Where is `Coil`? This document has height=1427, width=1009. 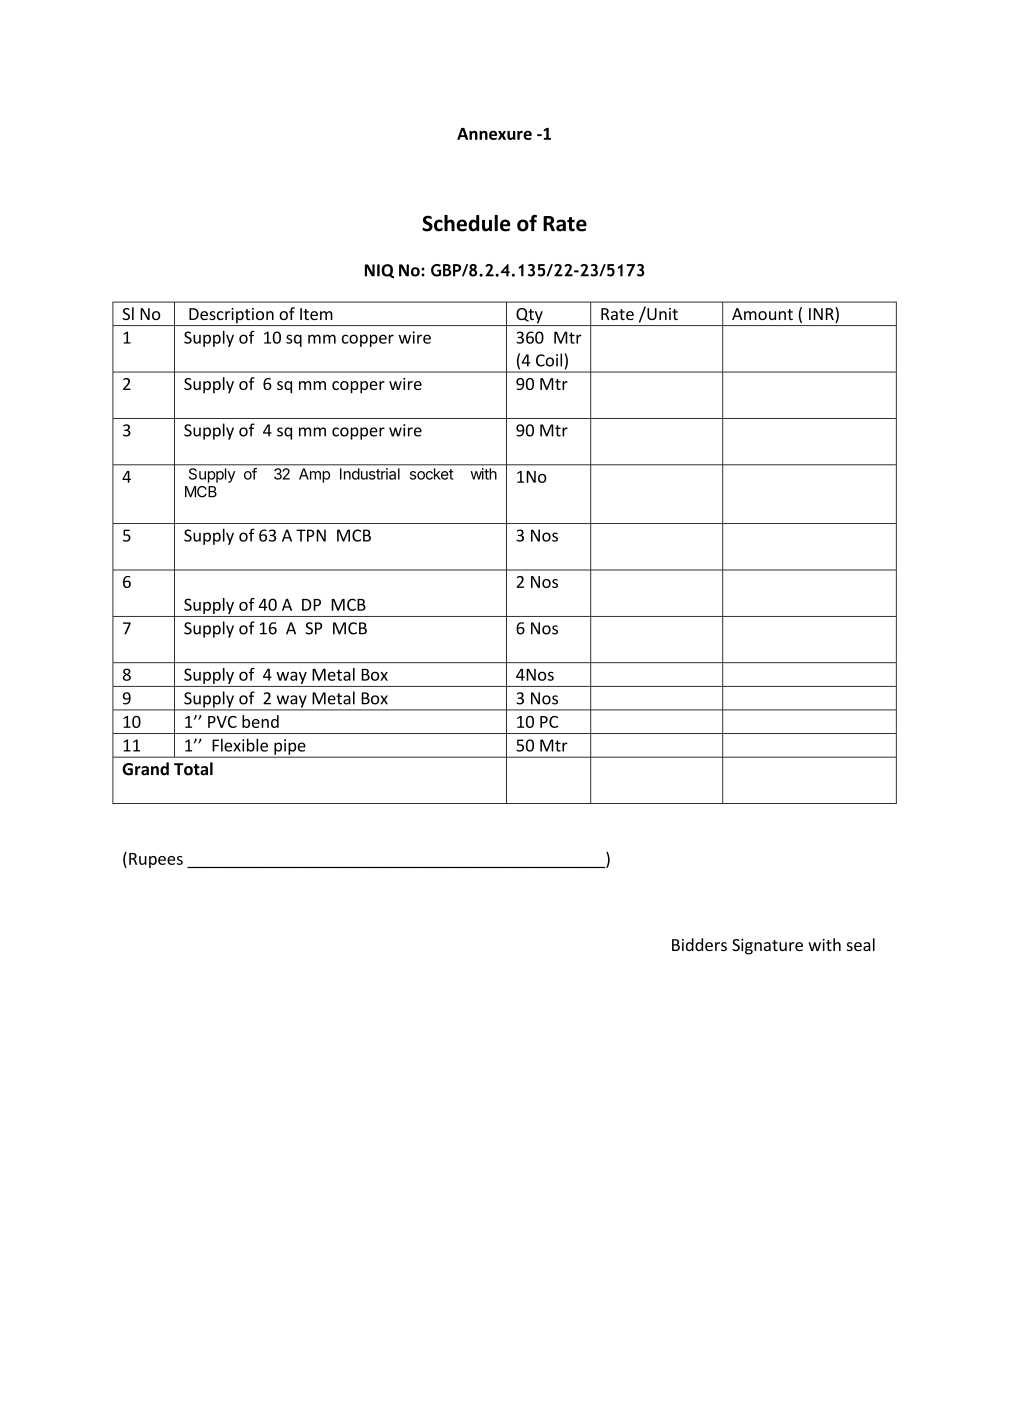 Coil is located at coordinates (550, 360).
